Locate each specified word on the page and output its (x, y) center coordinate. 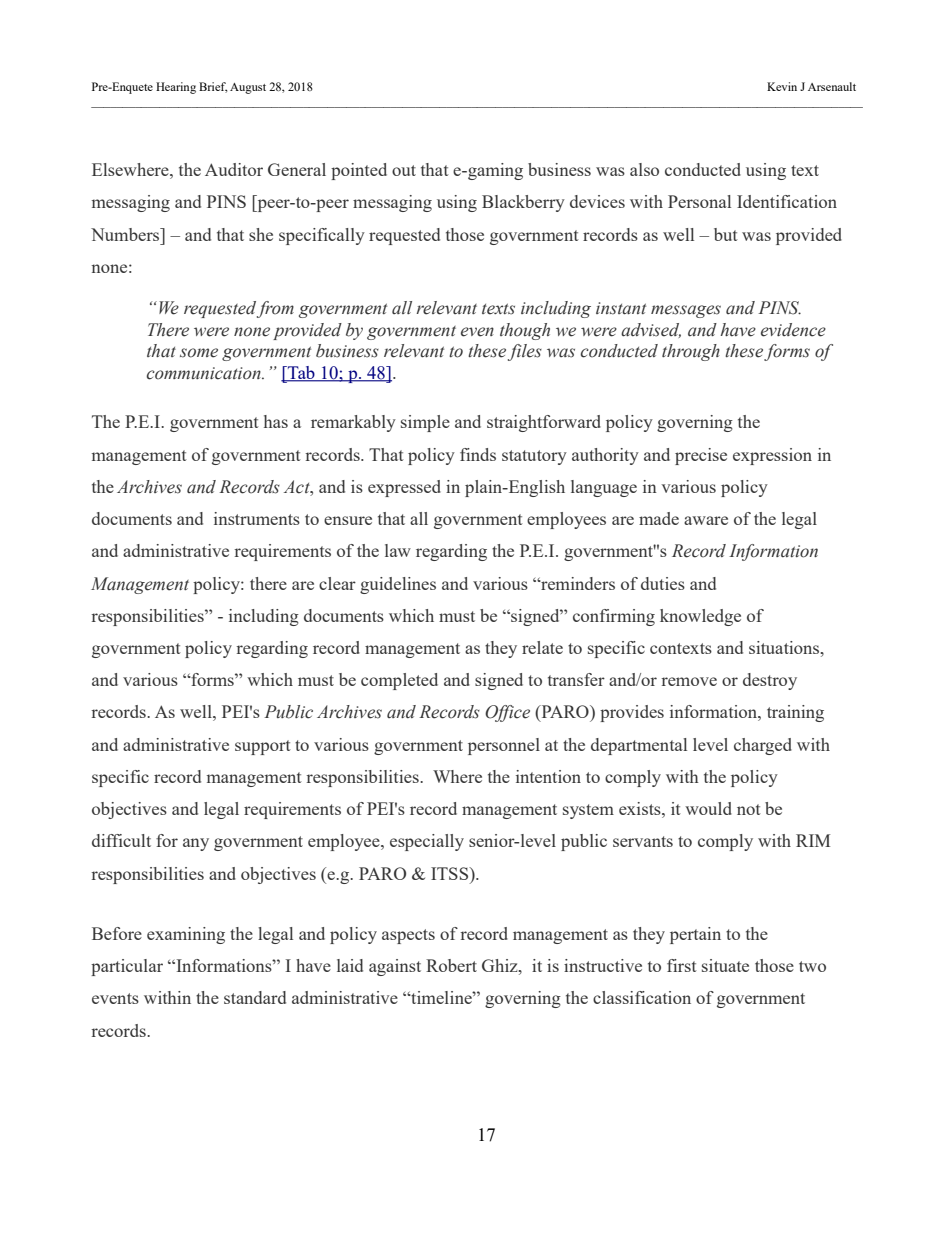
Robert (451, 965)
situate (725, 965)
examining (186, 935)
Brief (213, 87)
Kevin (782, 86)
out (404, 170)
